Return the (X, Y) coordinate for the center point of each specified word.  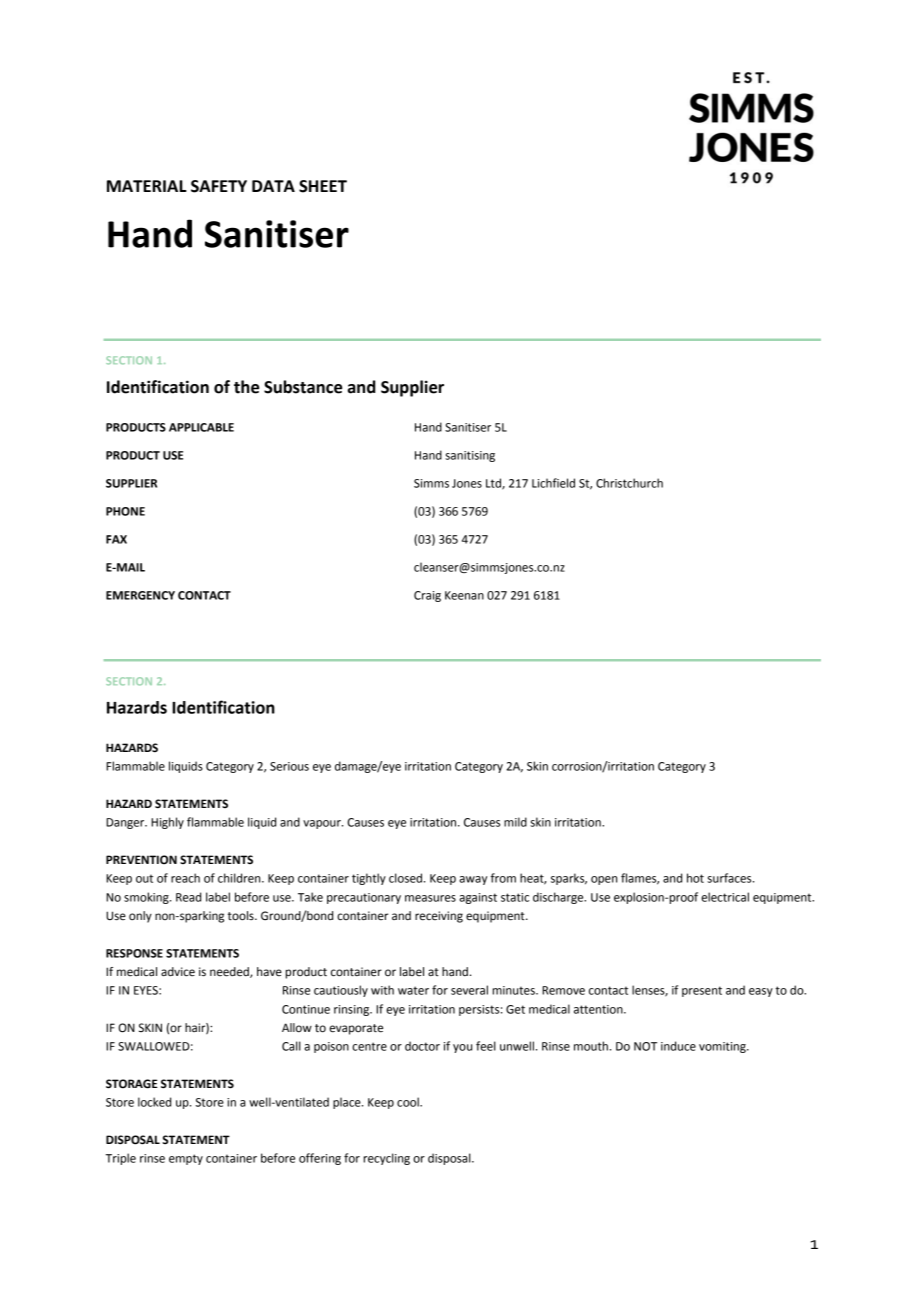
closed (407, 878)
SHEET (323, 186)
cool (409, 1102)
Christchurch (629, 483)
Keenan (464, 595)
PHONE (125, 511)
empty (186, 1159)
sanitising (470, 456)
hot (695, 878)
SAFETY (219, 186)
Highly (167, 823)
